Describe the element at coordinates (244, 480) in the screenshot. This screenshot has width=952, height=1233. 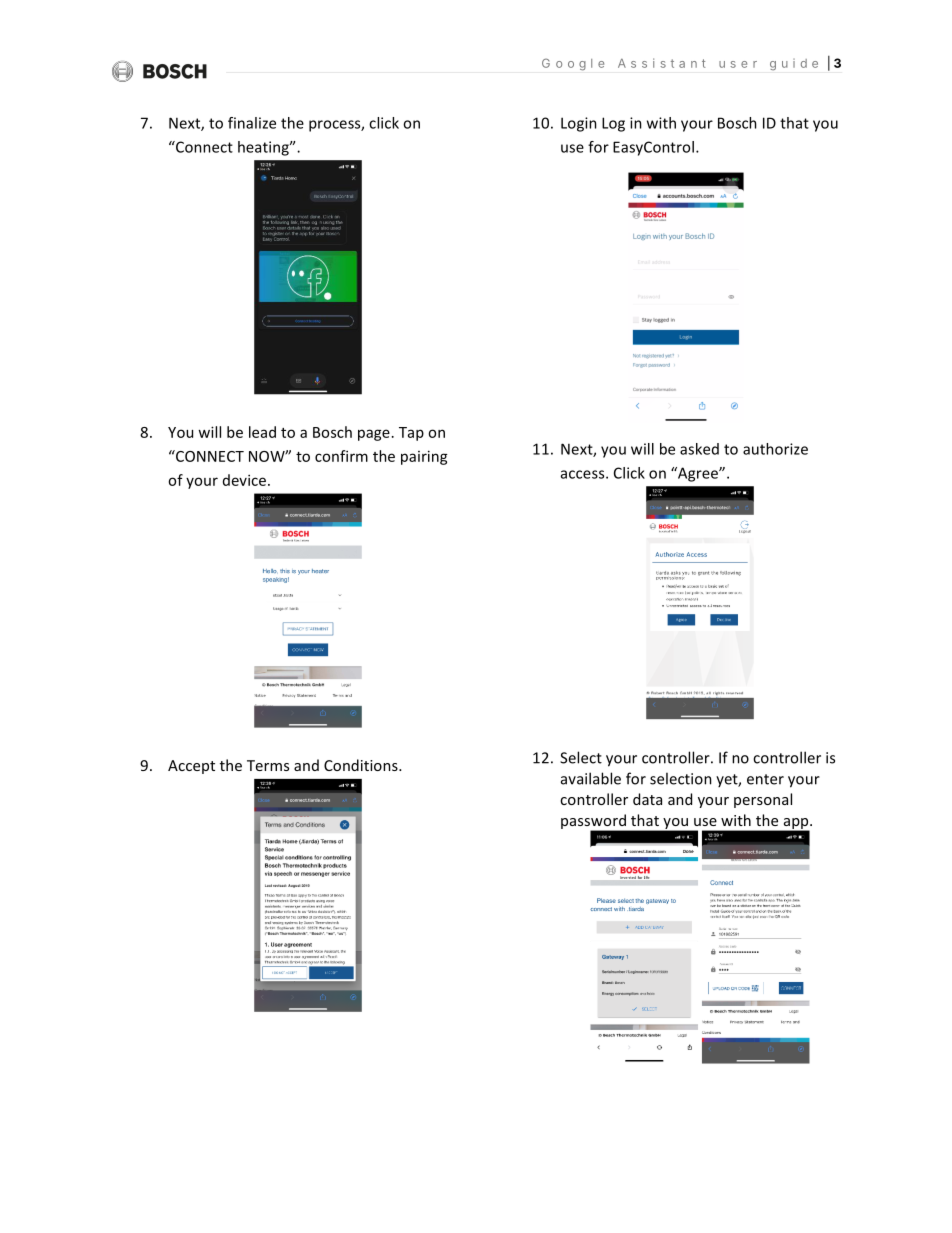
I see `device` at that location.
